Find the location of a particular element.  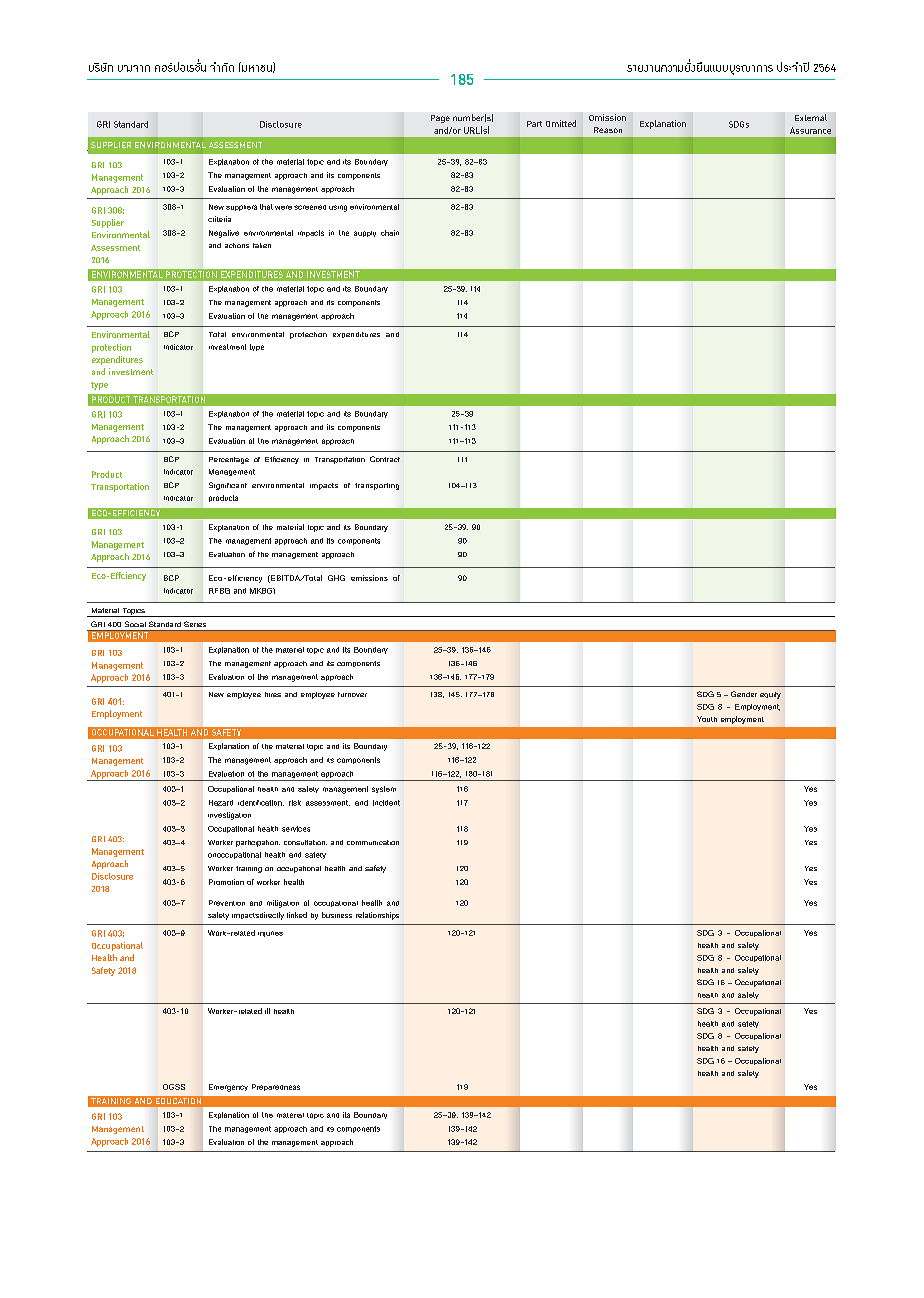

Omitted is located at coordinates (561, 123).
